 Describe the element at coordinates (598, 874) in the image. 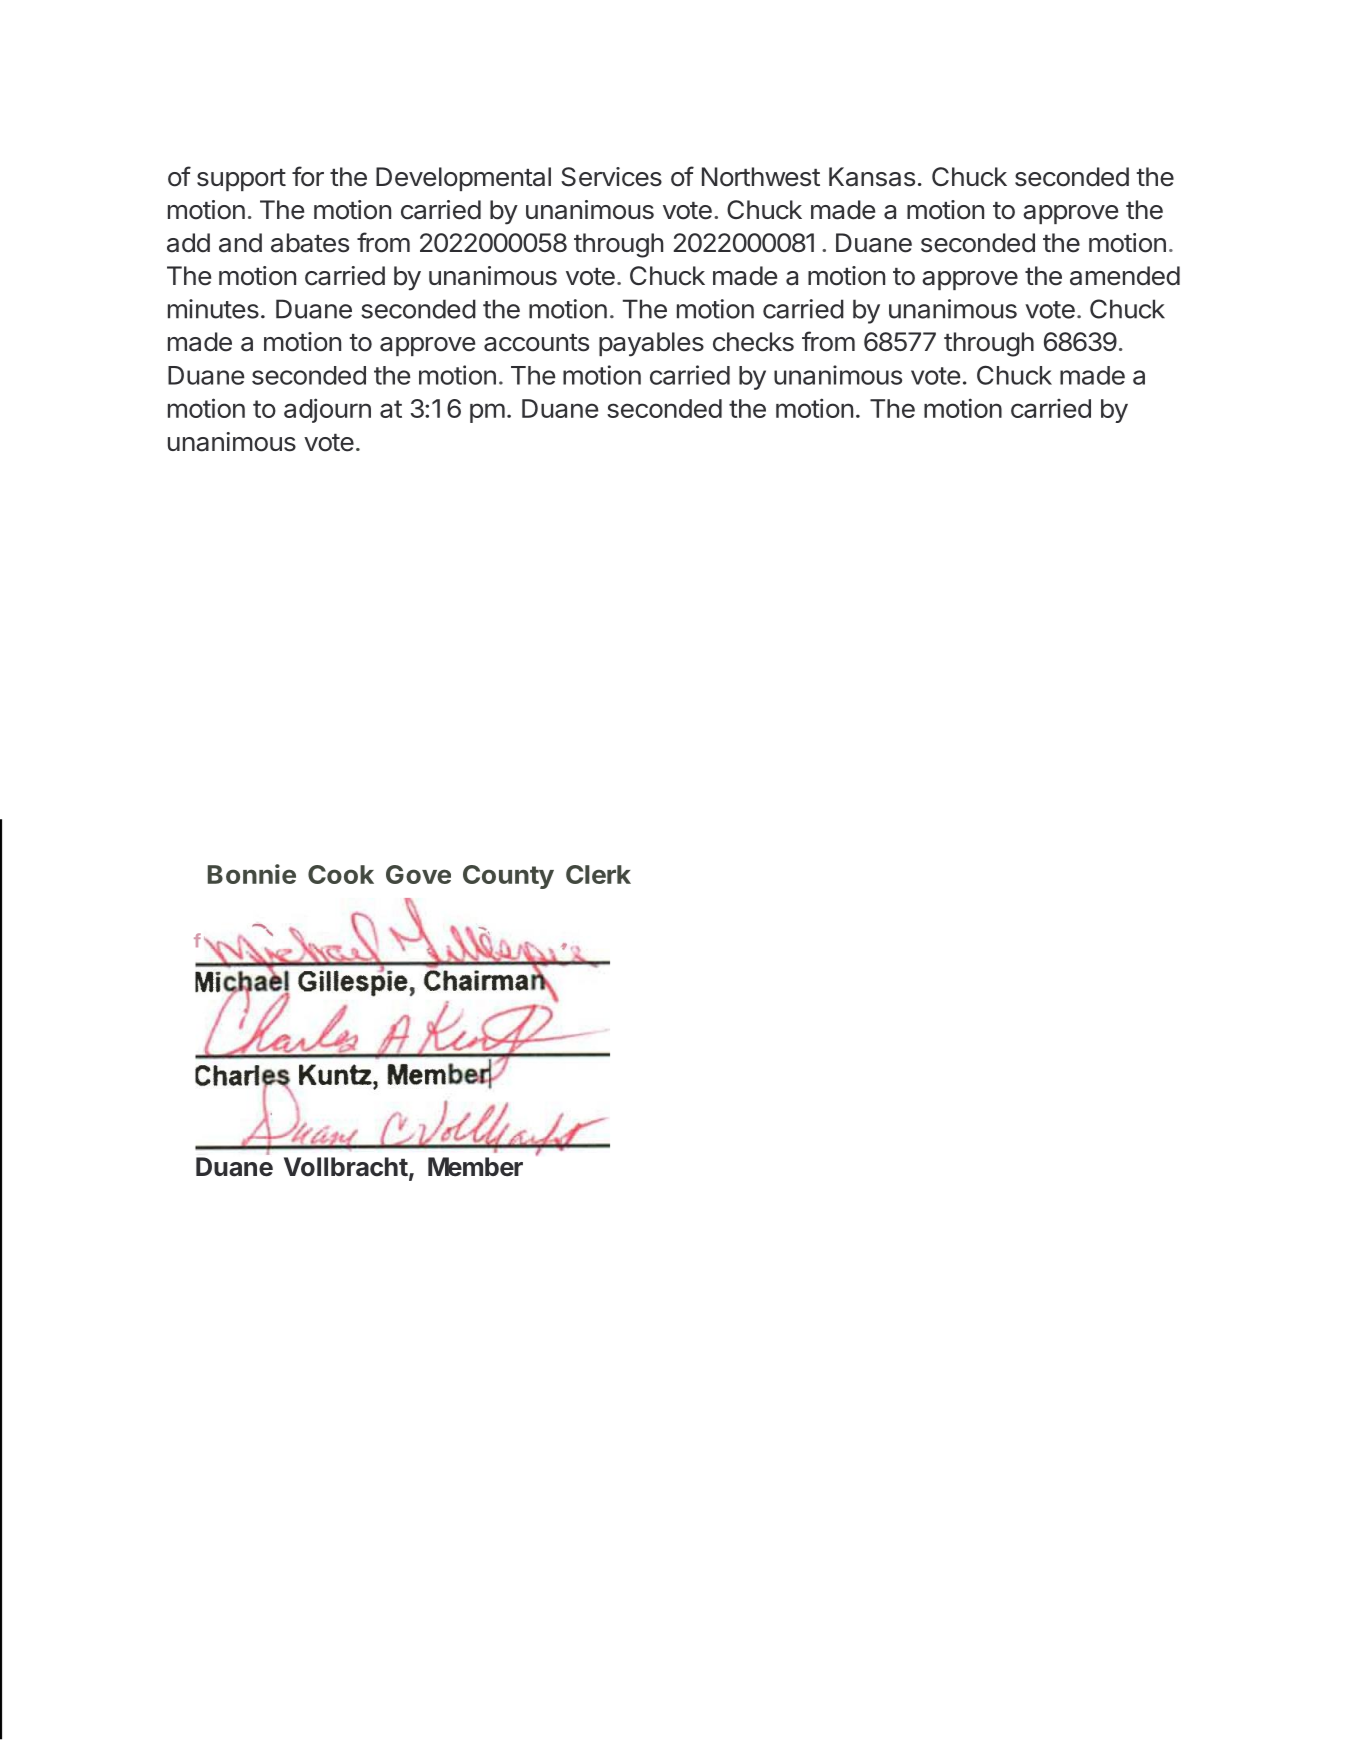

I see `Clerk` at that location.
